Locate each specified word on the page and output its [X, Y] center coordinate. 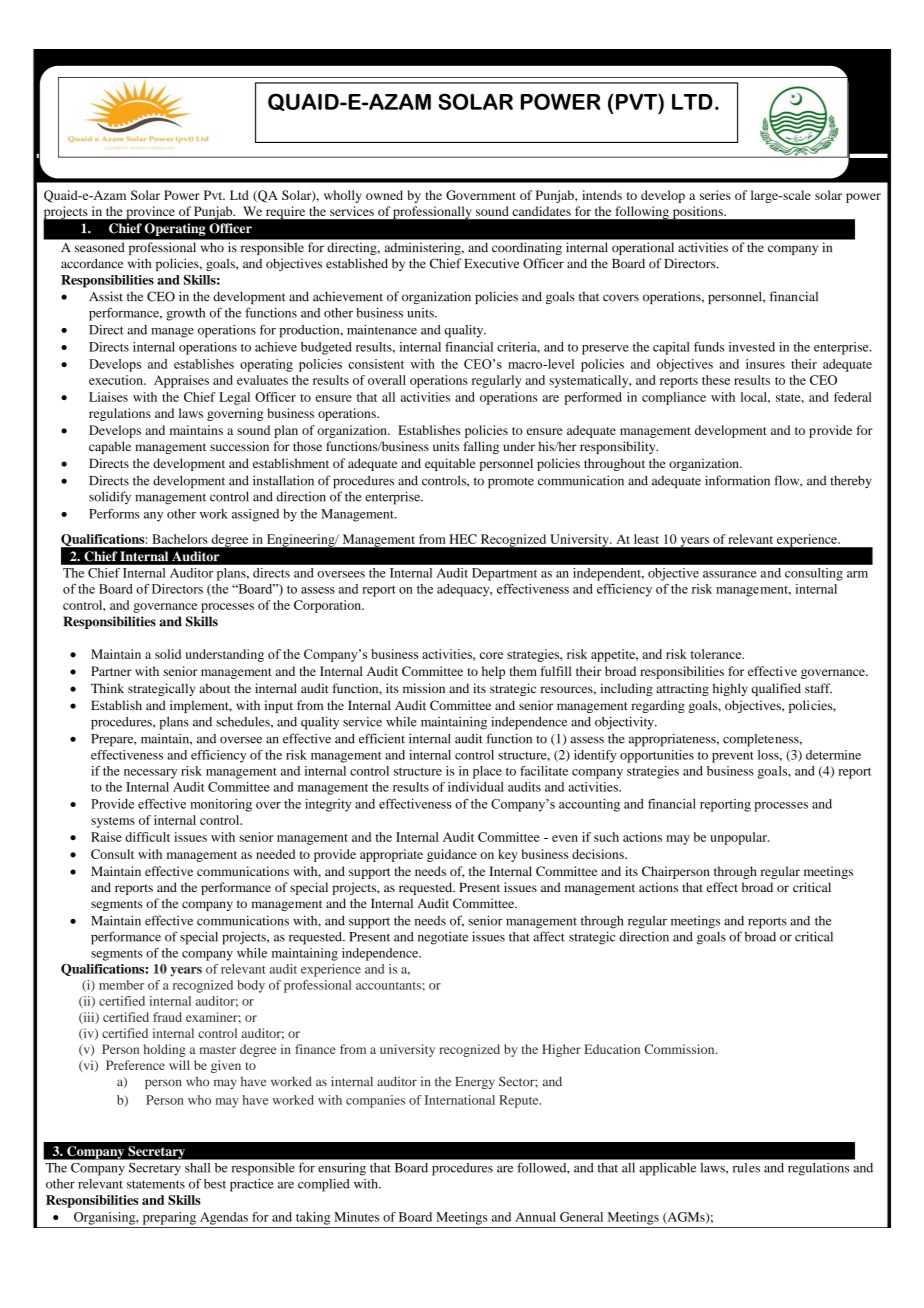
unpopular [739, 838]
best [215, 1184]
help [493, 672]
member [121, 985]
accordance [92, 263]
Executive [491, 263]
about [214, 688]
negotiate [443, 938]
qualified [776, 689]
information [737, 480]
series [715, 195]
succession [239, 446]
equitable [450, 464]
